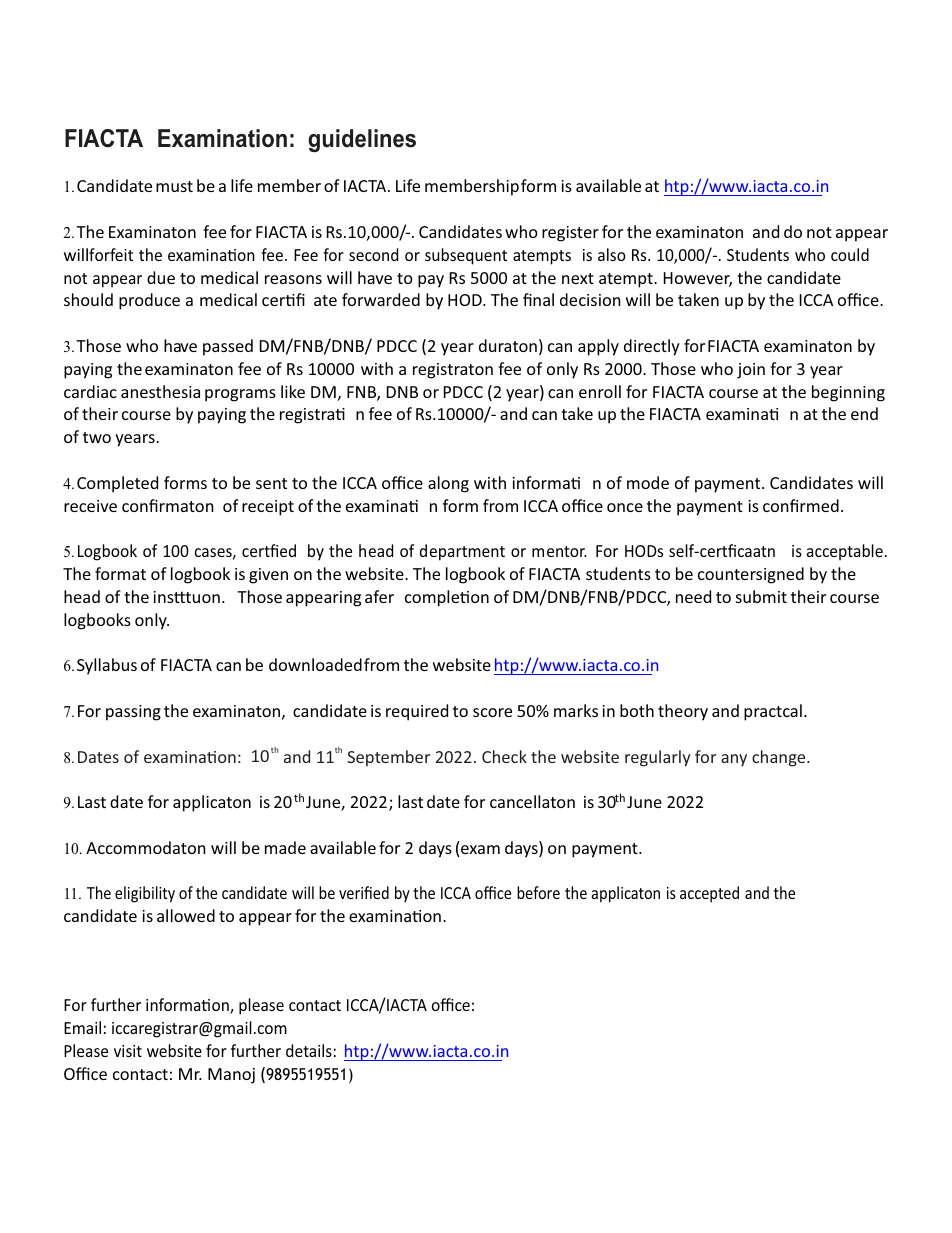  What do you see at coordinates (362, 140) in the screenshot?
I see `guidelines` at bounding box center [362, 140].
